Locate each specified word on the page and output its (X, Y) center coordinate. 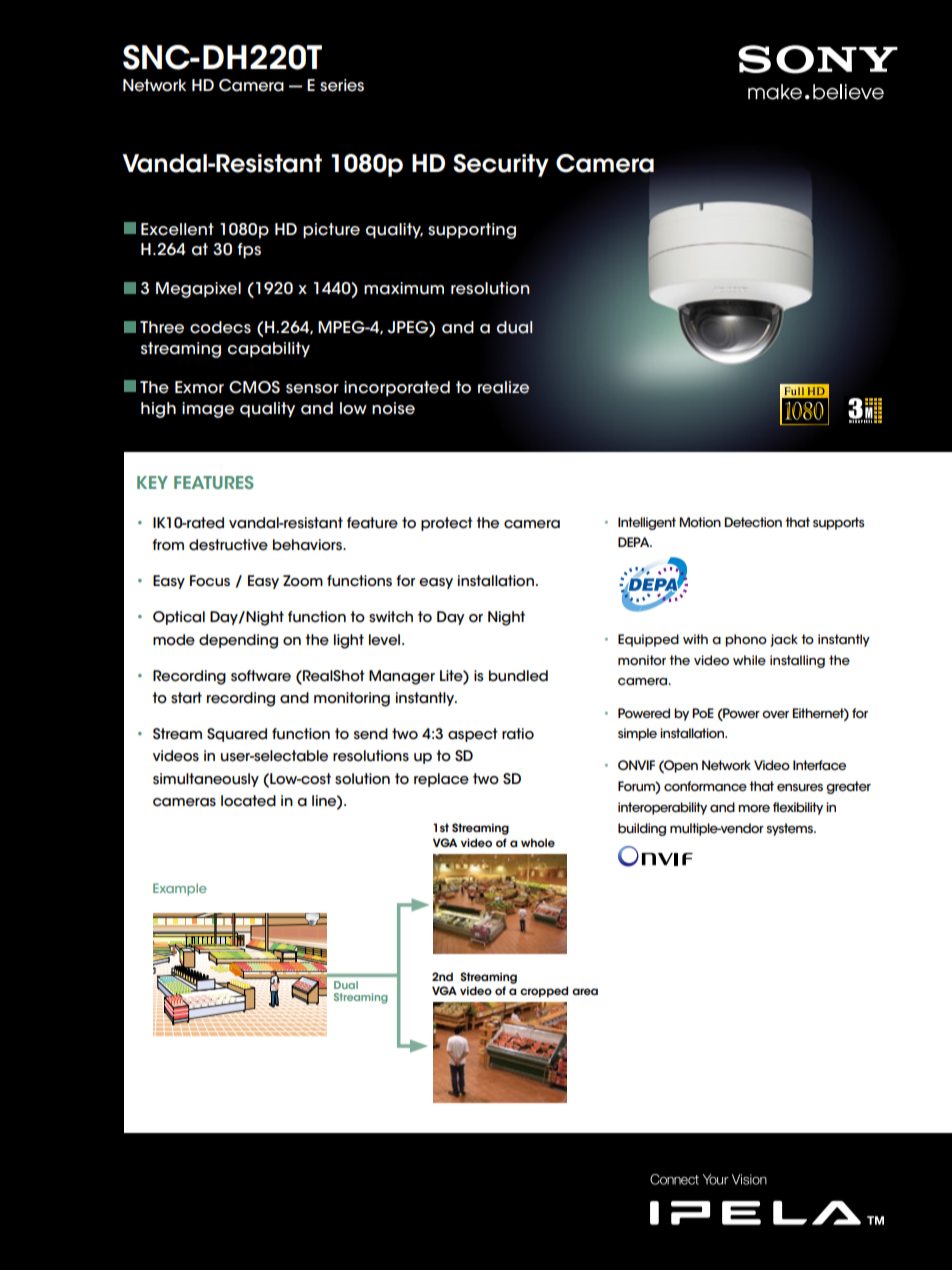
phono (746, 640)
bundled (518, 676)
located (248, 801)
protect (447, 524)
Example (180, 889)
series (342, 85)
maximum (404, 288)
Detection (753, 522)
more (754, 808)
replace (441, 780)
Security (501, 165)
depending (238, 641)
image (208, 410)
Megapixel (198, 290)
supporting (472, 231)
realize (503, 387)
